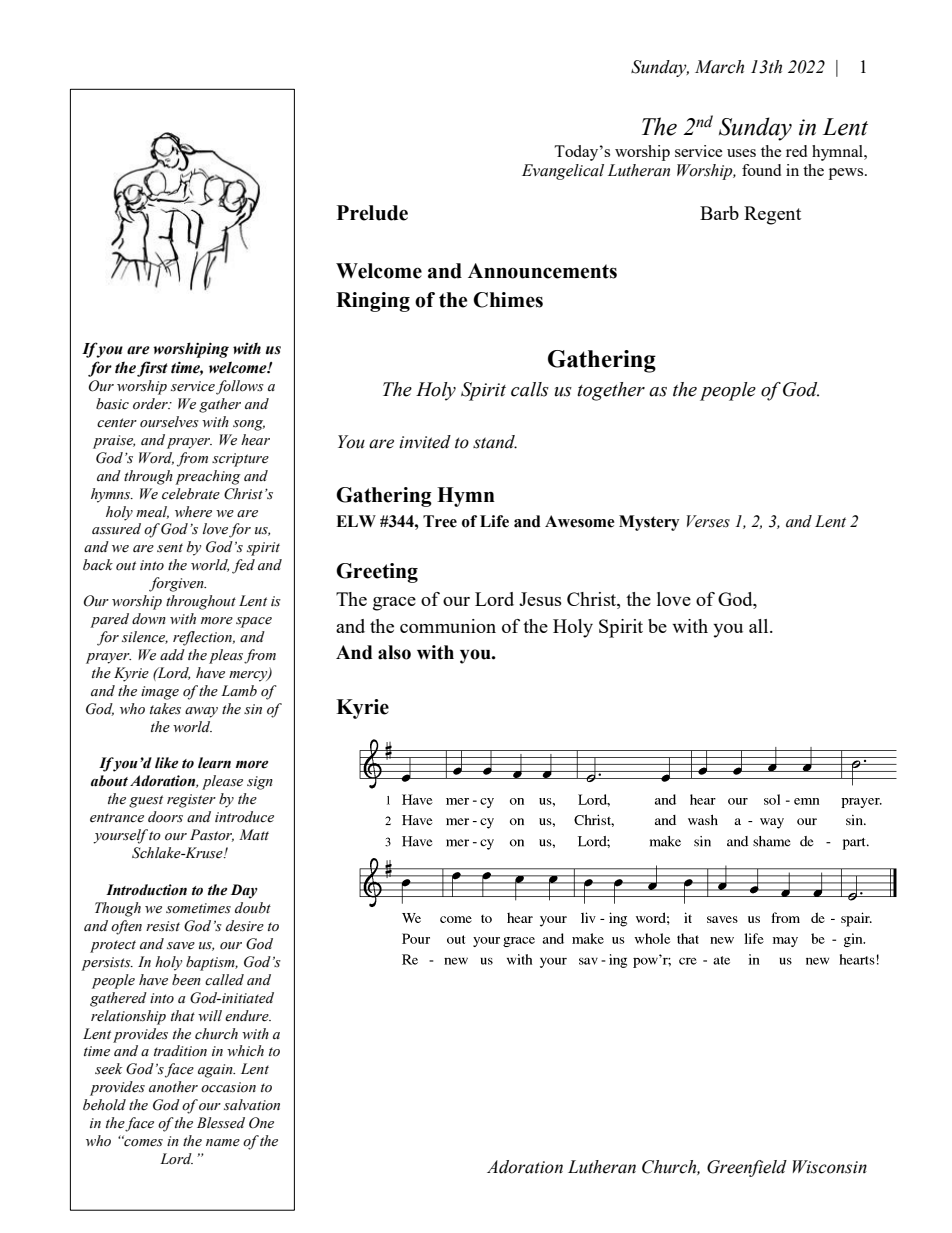  What do you see at coordinates (223, 1143) in the screenshot?
I see `name` at bounding box center [223, 1143].
